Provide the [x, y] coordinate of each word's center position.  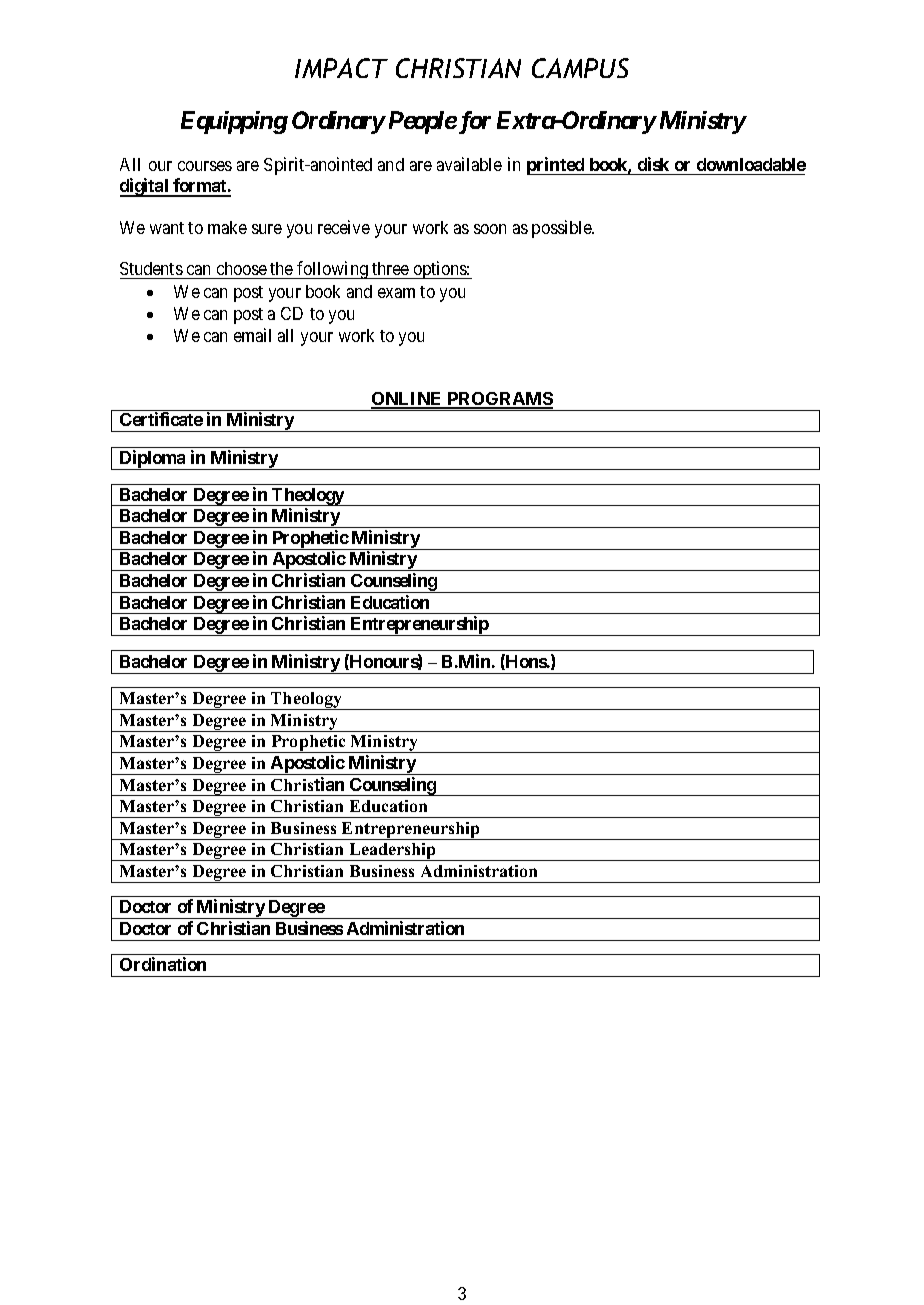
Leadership [392, 852]
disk [653, 164]
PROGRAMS [499, 400]
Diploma [152, 460]
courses [205, 166]
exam [396, 293]
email [252, 335]
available [469, 164]
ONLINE [408, 400]
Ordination [163, 964]
